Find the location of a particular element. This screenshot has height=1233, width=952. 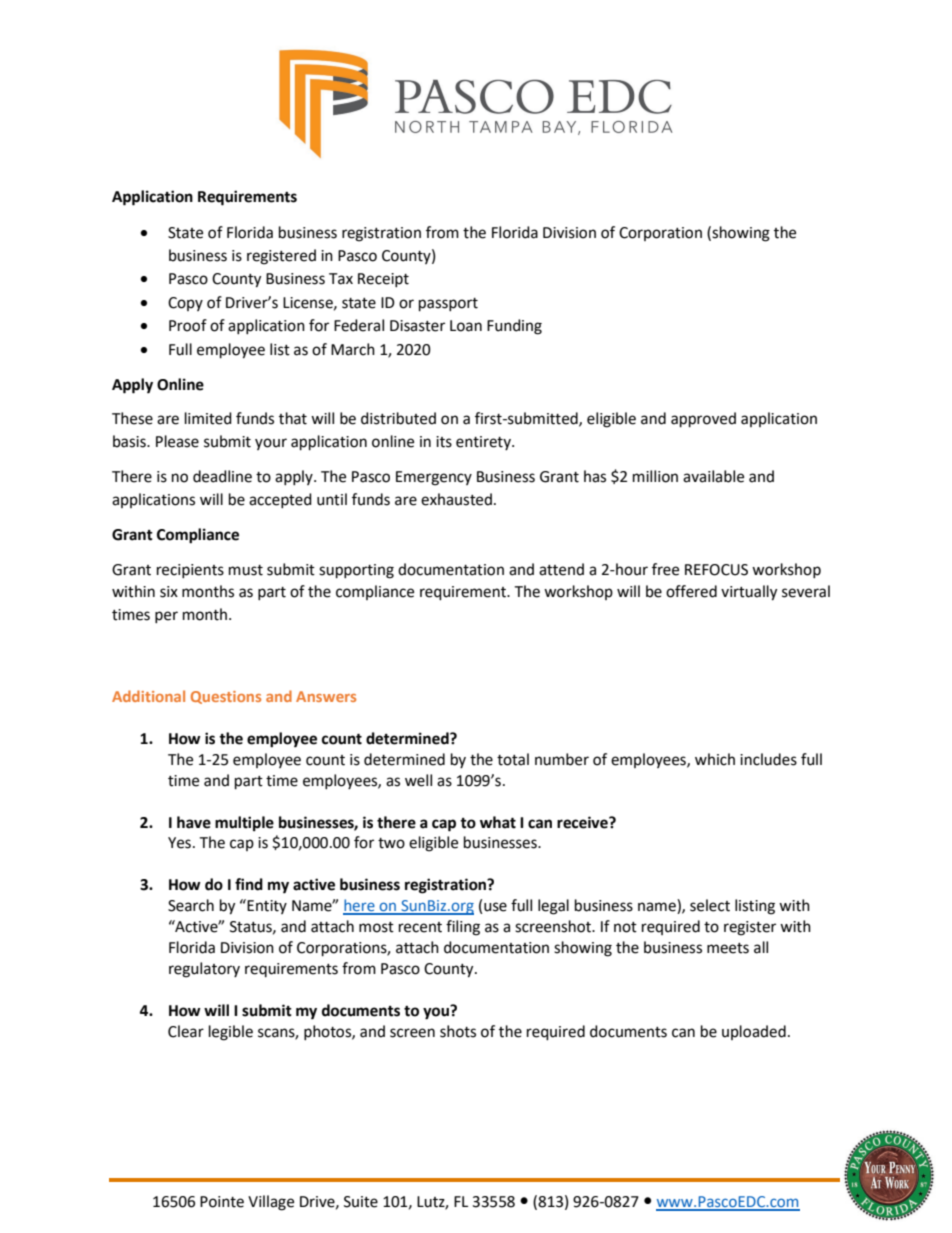

recipients is located at coordinates (190, 571).
